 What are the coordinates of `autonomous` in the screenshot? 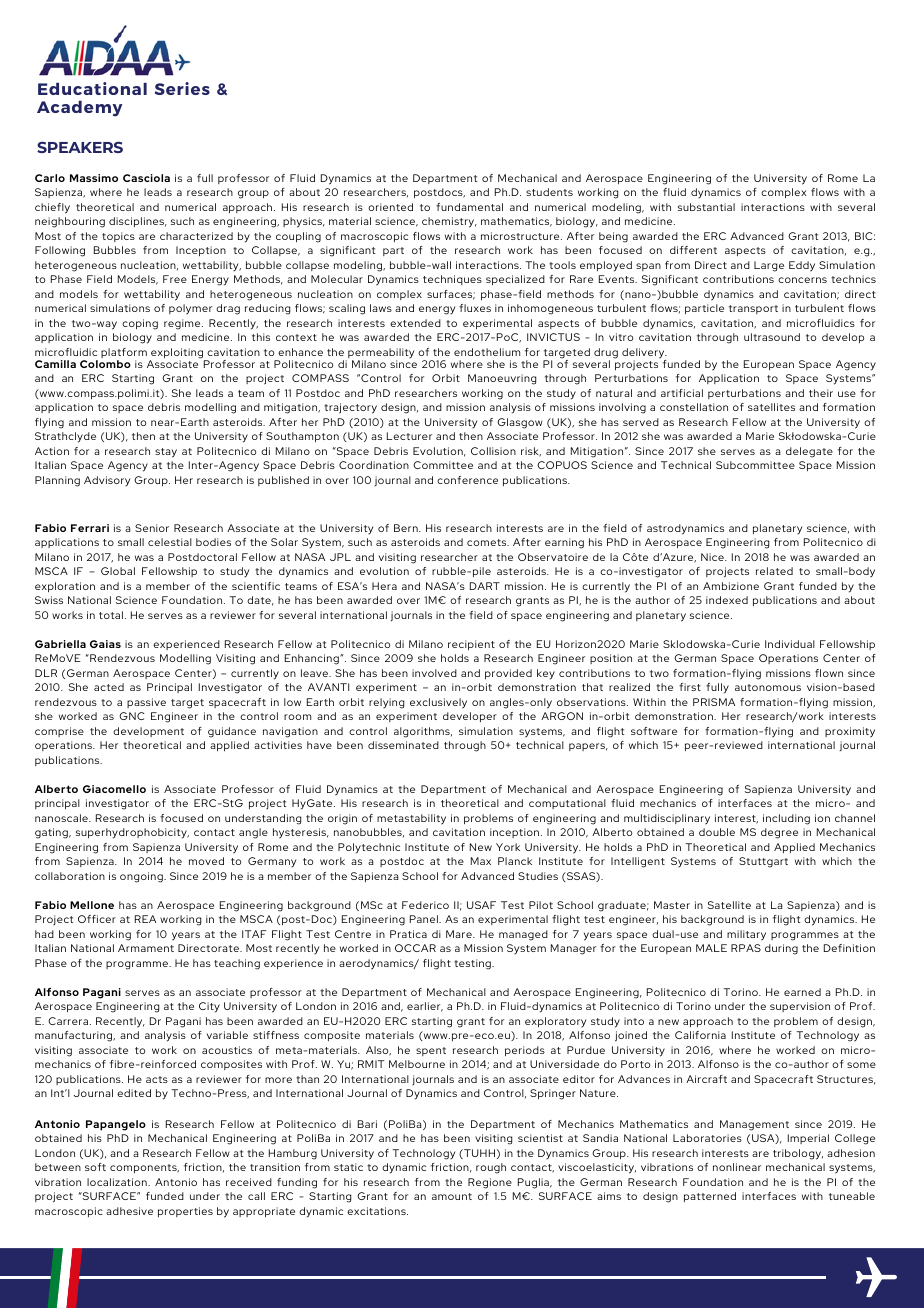 It's located at (768, 687).
